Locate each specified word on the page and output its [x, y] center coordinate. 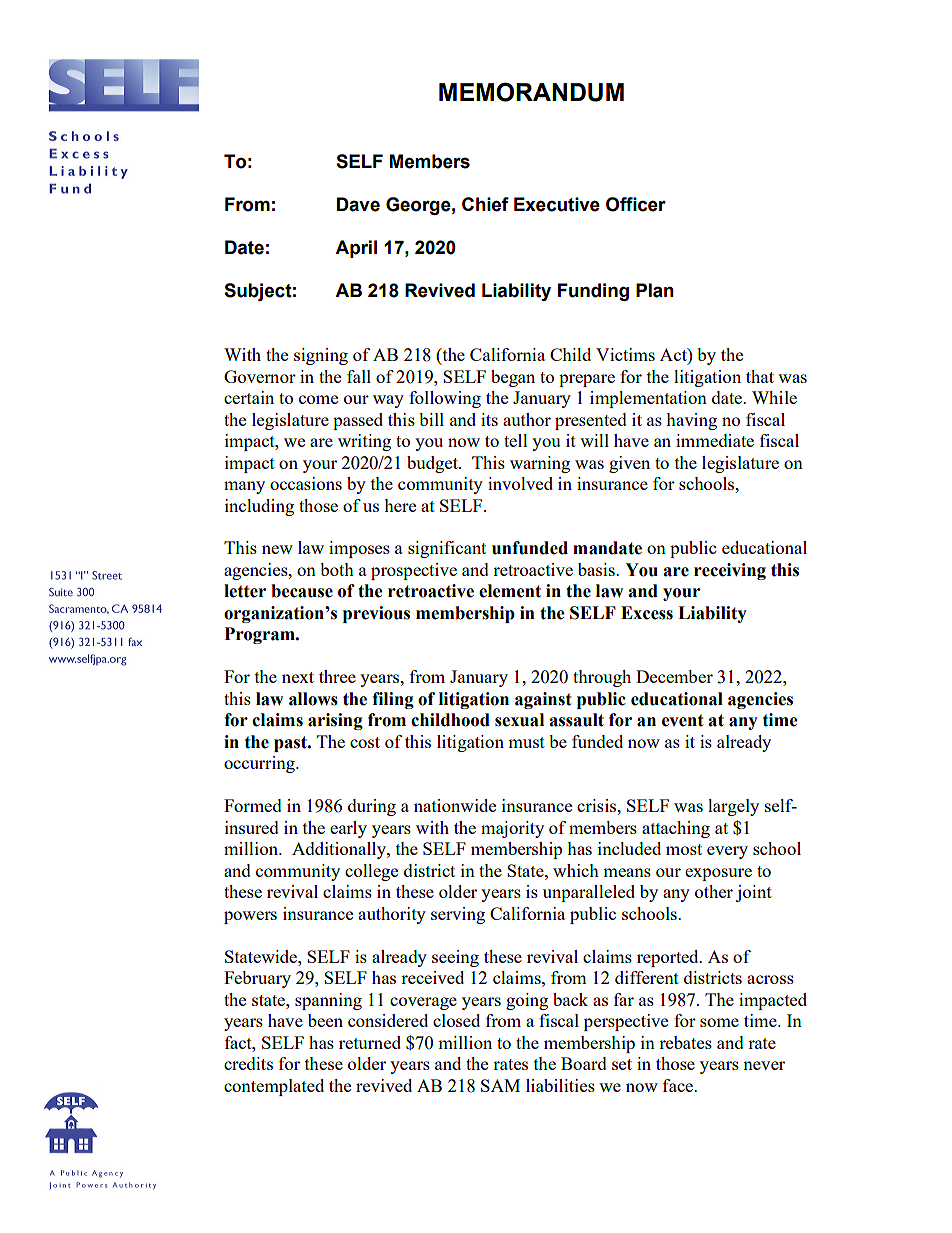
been [325, 1020]
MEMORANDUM [531, 92]
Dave [358, 204]
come [318, 399]
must [526, 742]
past [291, 744]
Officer [636, 204]
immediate [715, 440]
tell [516, 440]
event [682, 720]
